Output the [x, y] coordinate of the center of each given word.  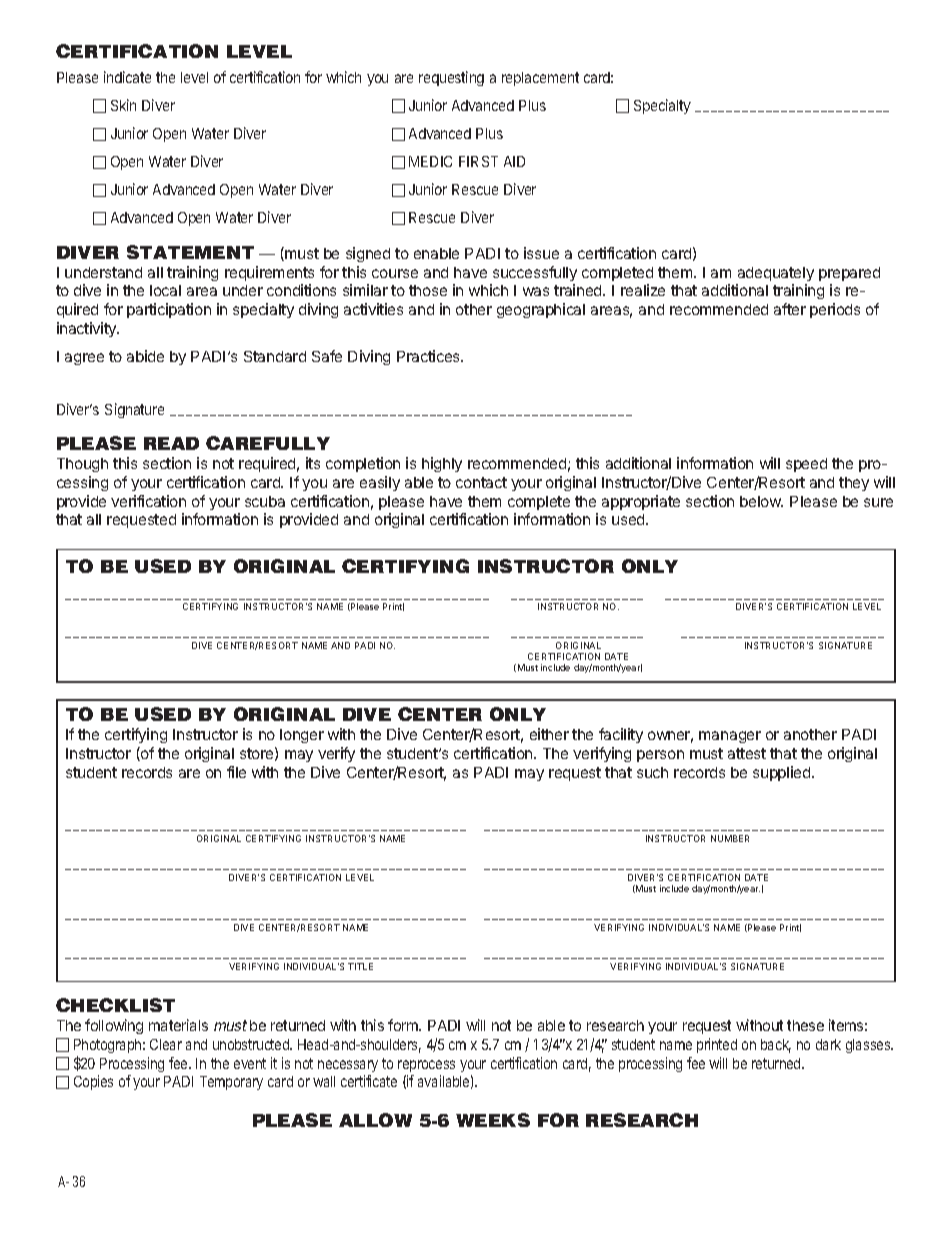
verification [148, 501]
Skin [123, 105]
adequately [776, 274]
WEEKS [493, 1120]
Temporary [231, 1083]
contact [481, 482]
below [761, 501]
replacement [540, 79]
